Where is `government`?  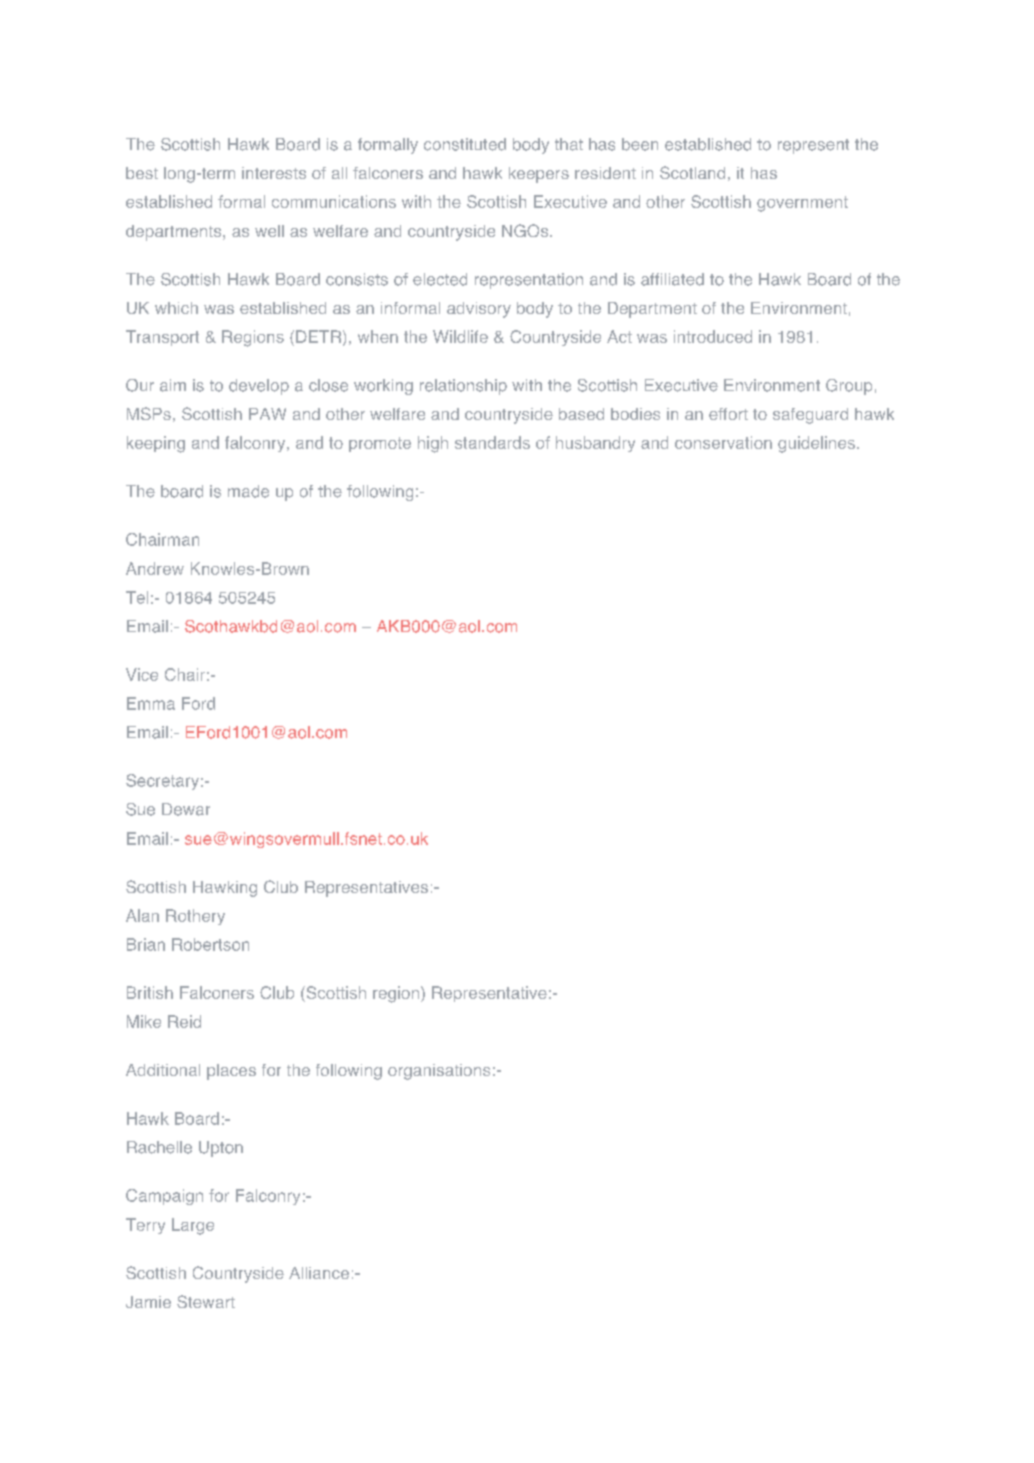 government is located at coordinates (802, 204).
